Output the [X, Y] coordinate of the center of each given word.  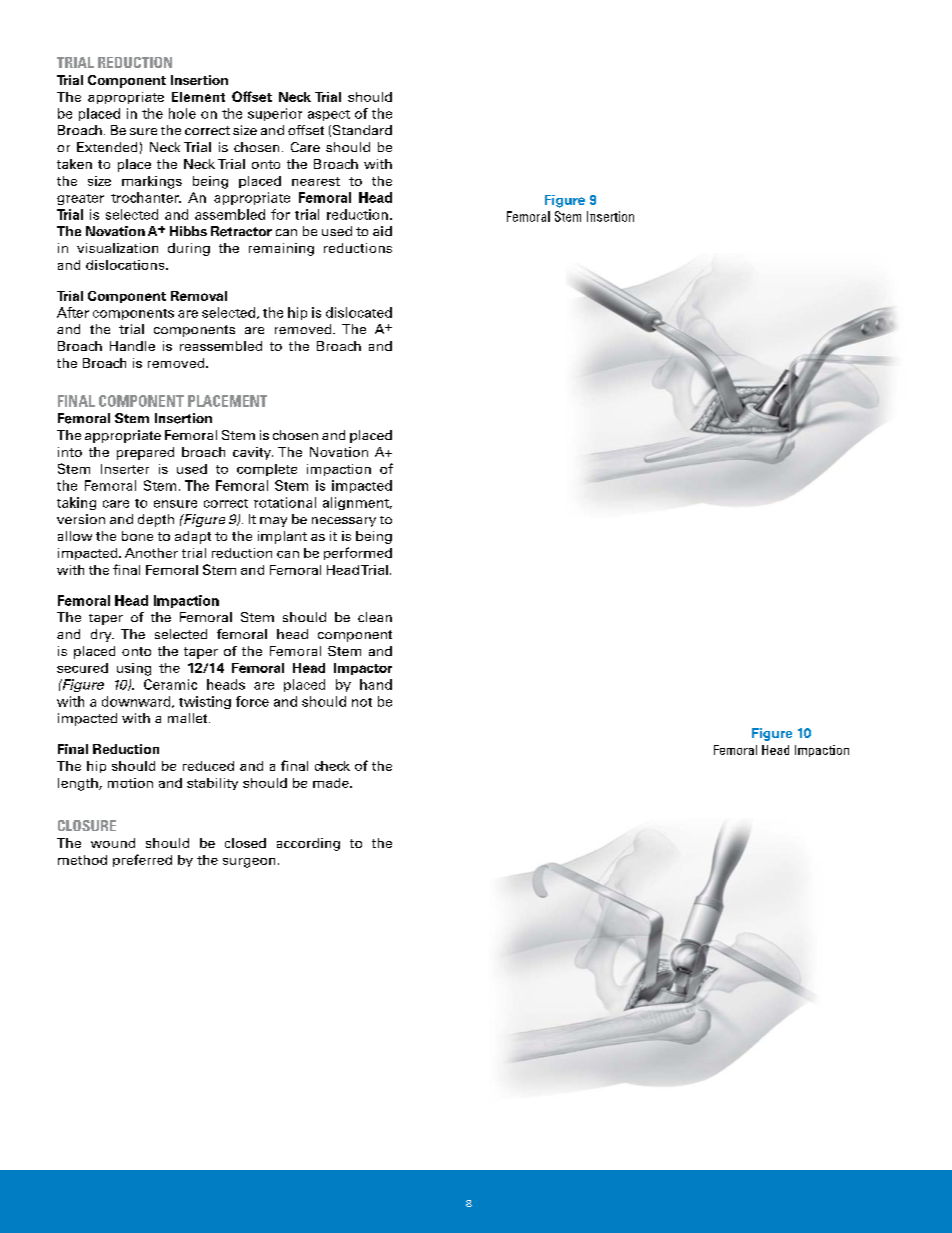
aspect [329, 115]
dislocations [126, 265]
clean [375, 617]
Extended [107, 147]
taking [76, 503]
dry [102, 635]
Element [198, 97]
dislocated [359, 312]
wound [113, 843]
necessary [344, 522]
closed [245, 843]
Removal [199, 296]
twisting [205, 702]
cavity [253, 453]
